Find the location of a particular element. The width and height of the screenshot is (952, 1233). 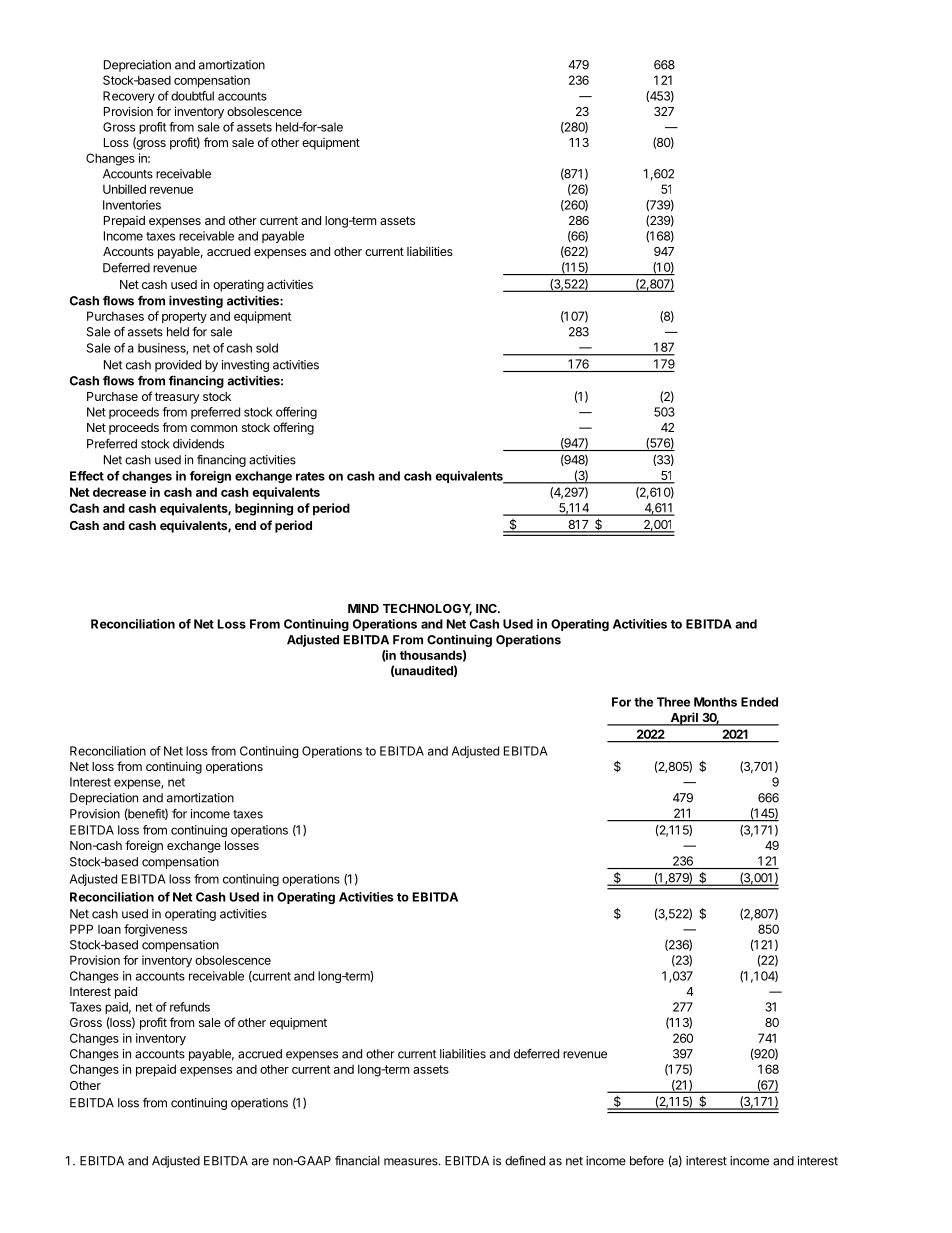

rates is located at coordinates (310, 476).
